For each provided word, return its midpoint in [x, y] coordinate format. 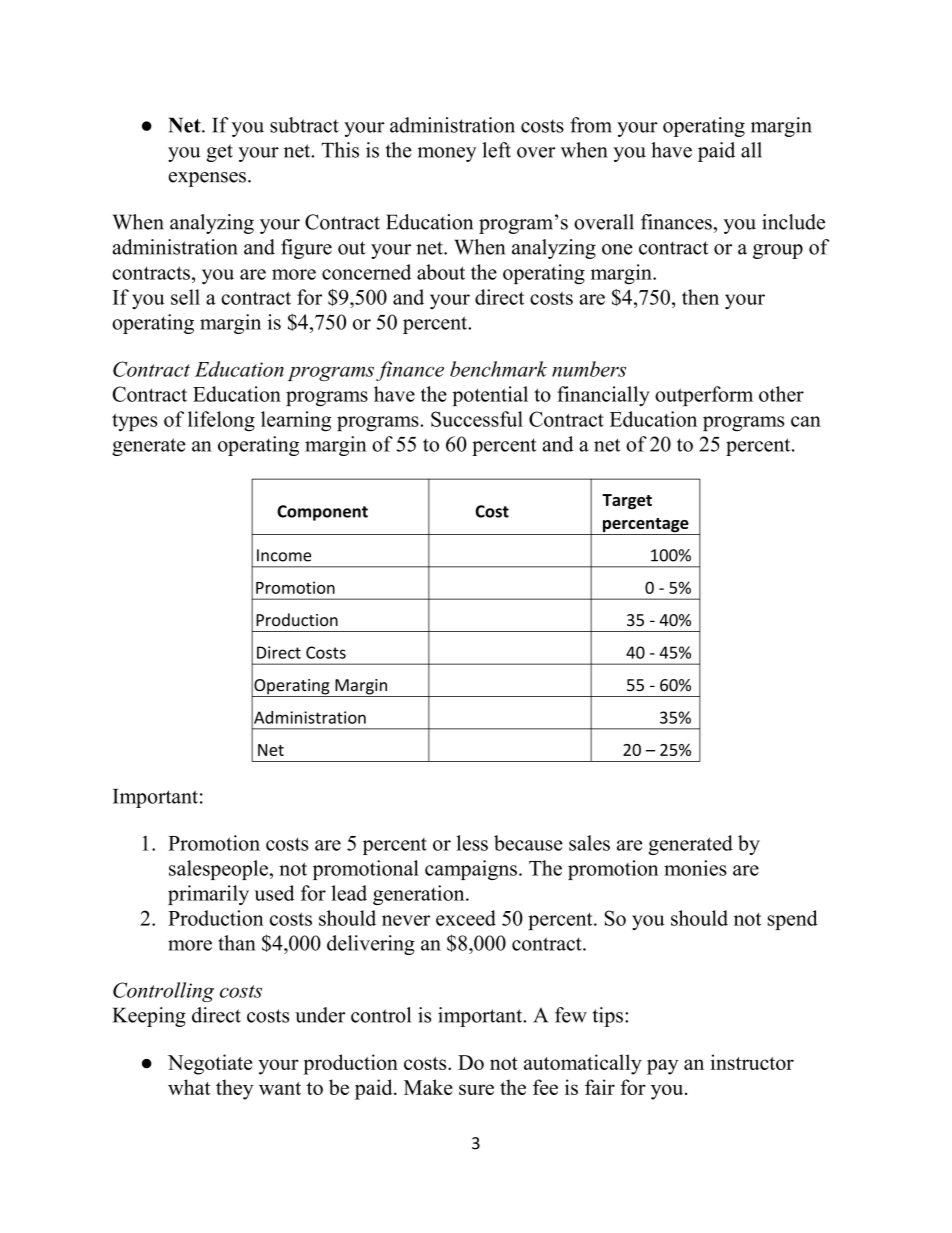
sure [476, 1089]
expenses [207, 179]
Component [322, 513]
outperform [704, 396]
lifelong [221, 421]
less [472, 843]
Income [284, 555]
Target [627, 502]
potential [490, 396]
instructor [752, 1062]
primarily [208, 895]
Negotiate [210, 1064]
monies [695, 868]
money [447, 154]
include [793, 222]
